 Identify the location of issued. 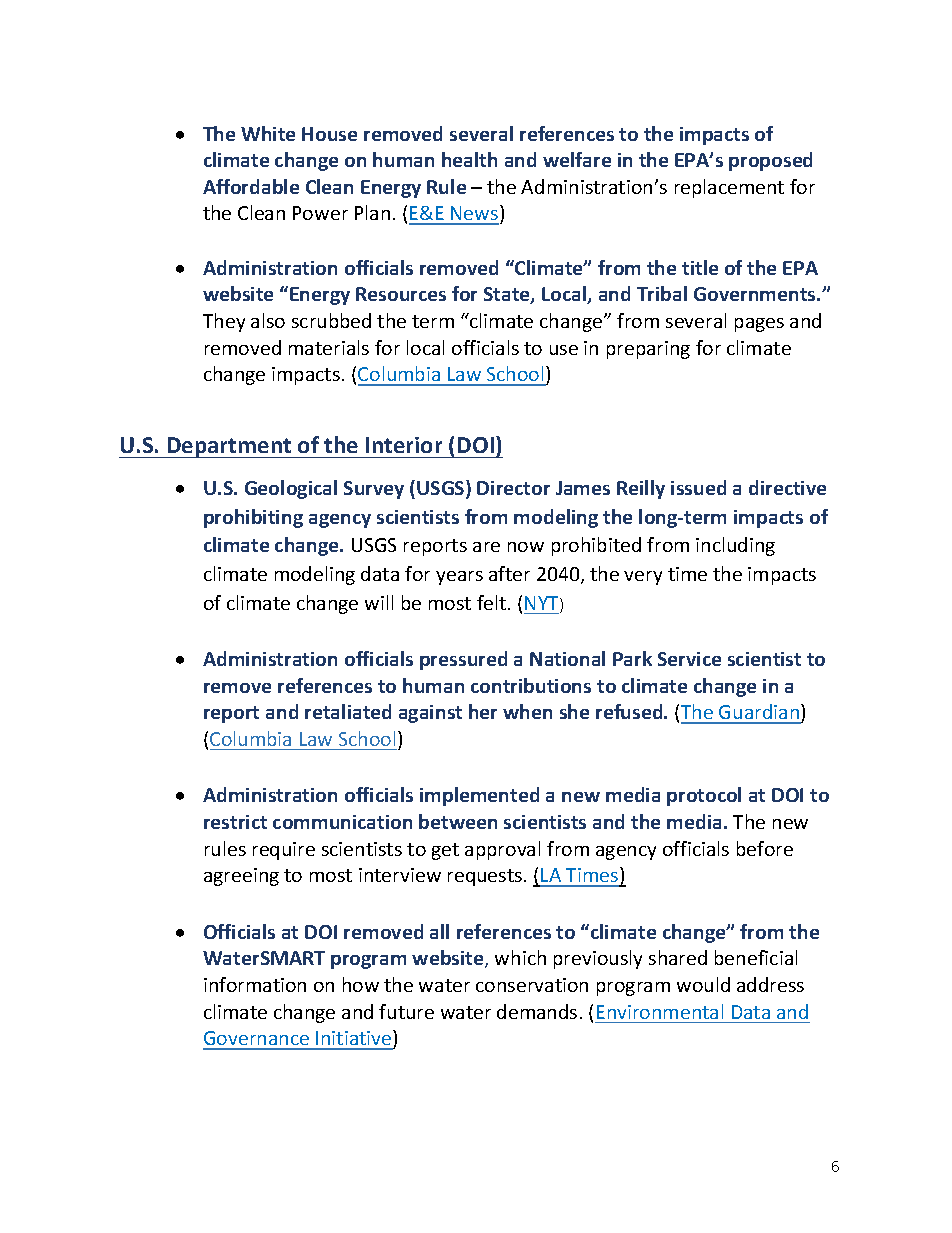
(698, 487).
